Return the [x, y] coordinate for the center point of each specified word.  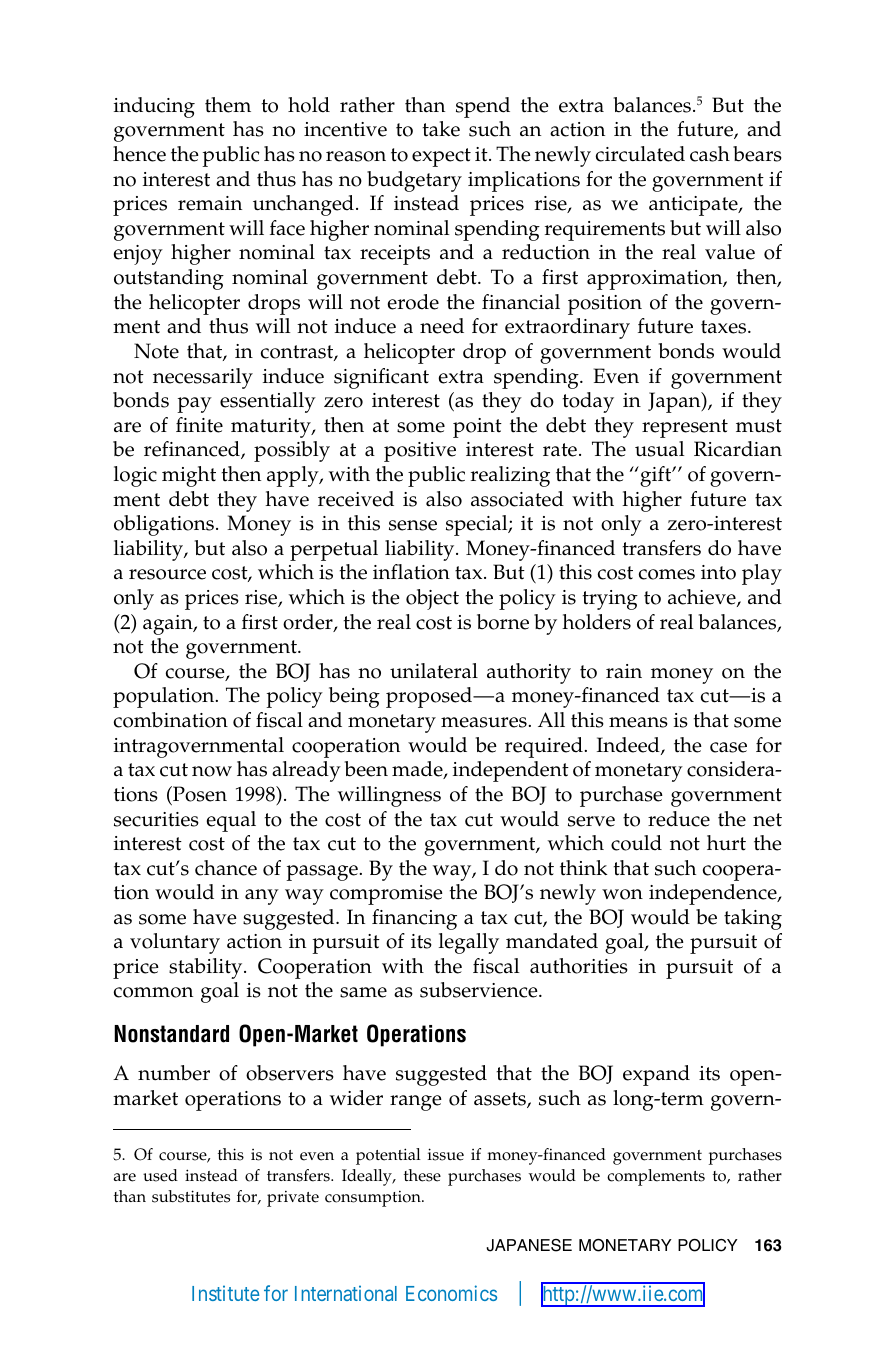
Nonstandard [171, 1034]
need [442, 326]
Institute [226, 1293]
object [432, 599]
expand [656, 1075]
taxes [725, 327]
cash [710, 154]
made [418, 770]
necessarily [203, 378]
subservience [480, 990]
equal [231, 821]
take [441, 129]
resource [167, 574]
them [228, 105]
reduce [679, 819]
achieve [703, 598]
